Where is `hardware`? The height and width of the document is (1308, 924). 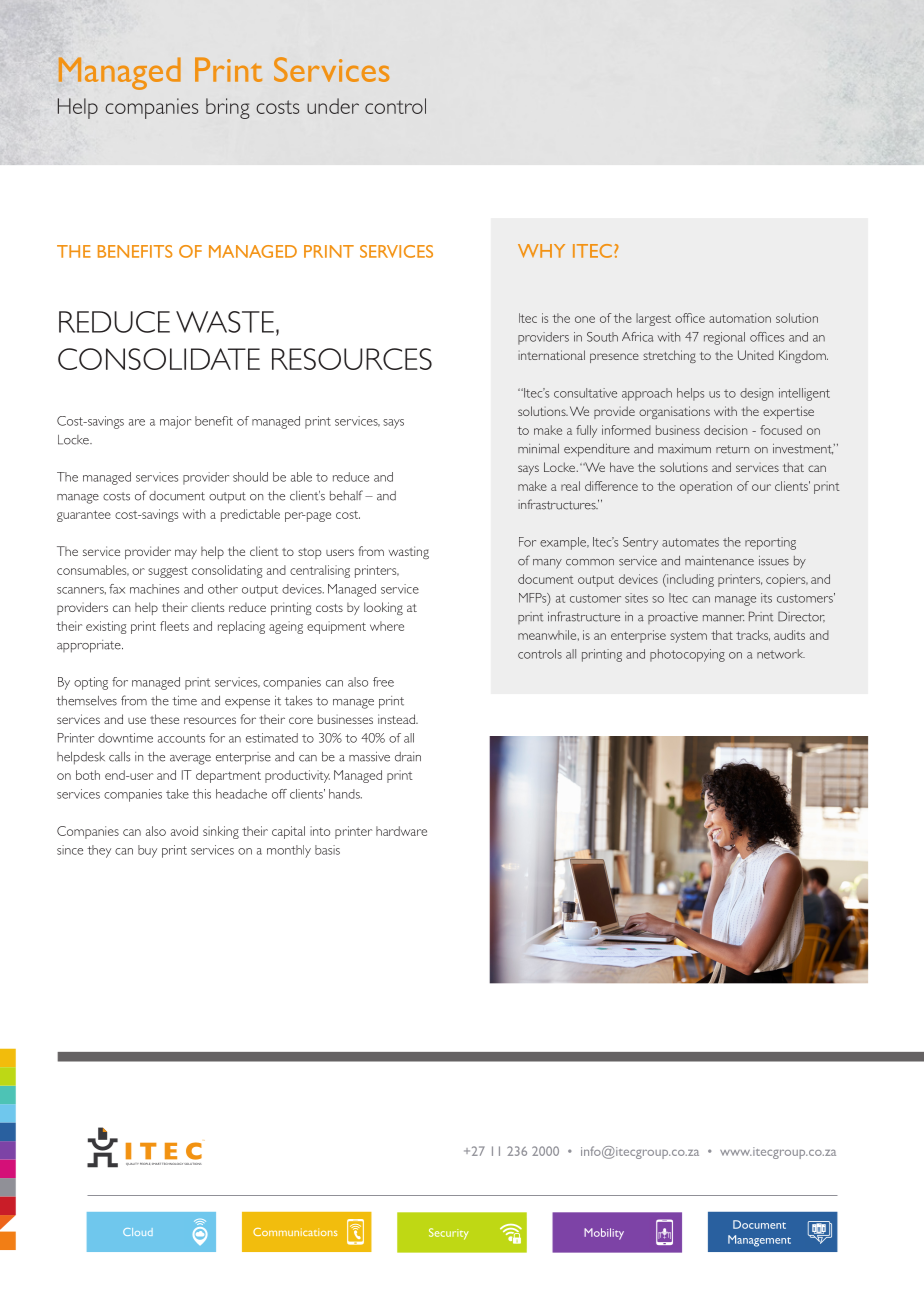
hardware is located at coordinates (401, 831).
